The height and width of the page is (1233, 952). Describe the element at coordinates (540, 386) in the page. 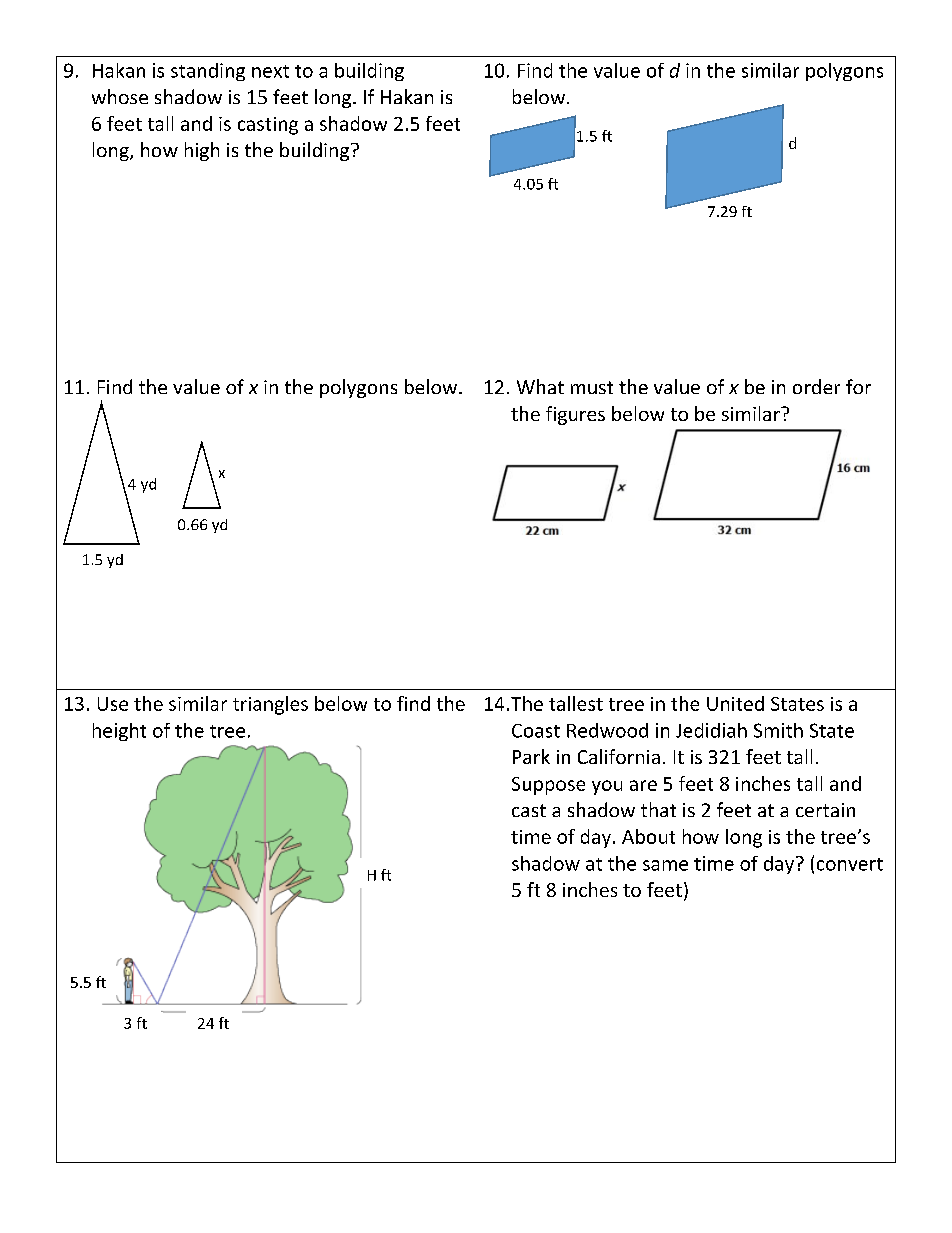

I see `What` at that location.
